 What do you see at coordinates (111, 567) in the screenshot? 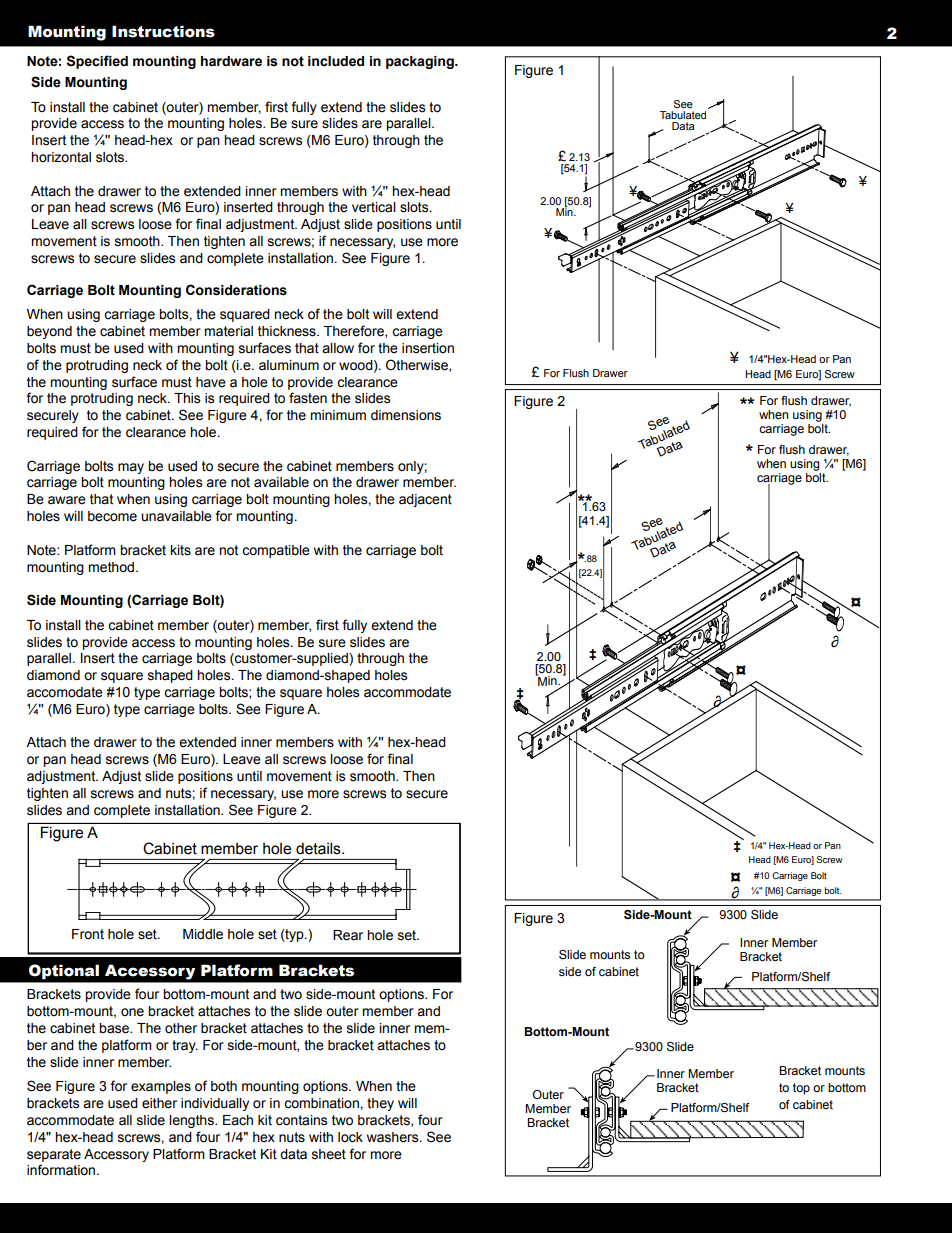
I see `method` at bounding box center [111, 567].
